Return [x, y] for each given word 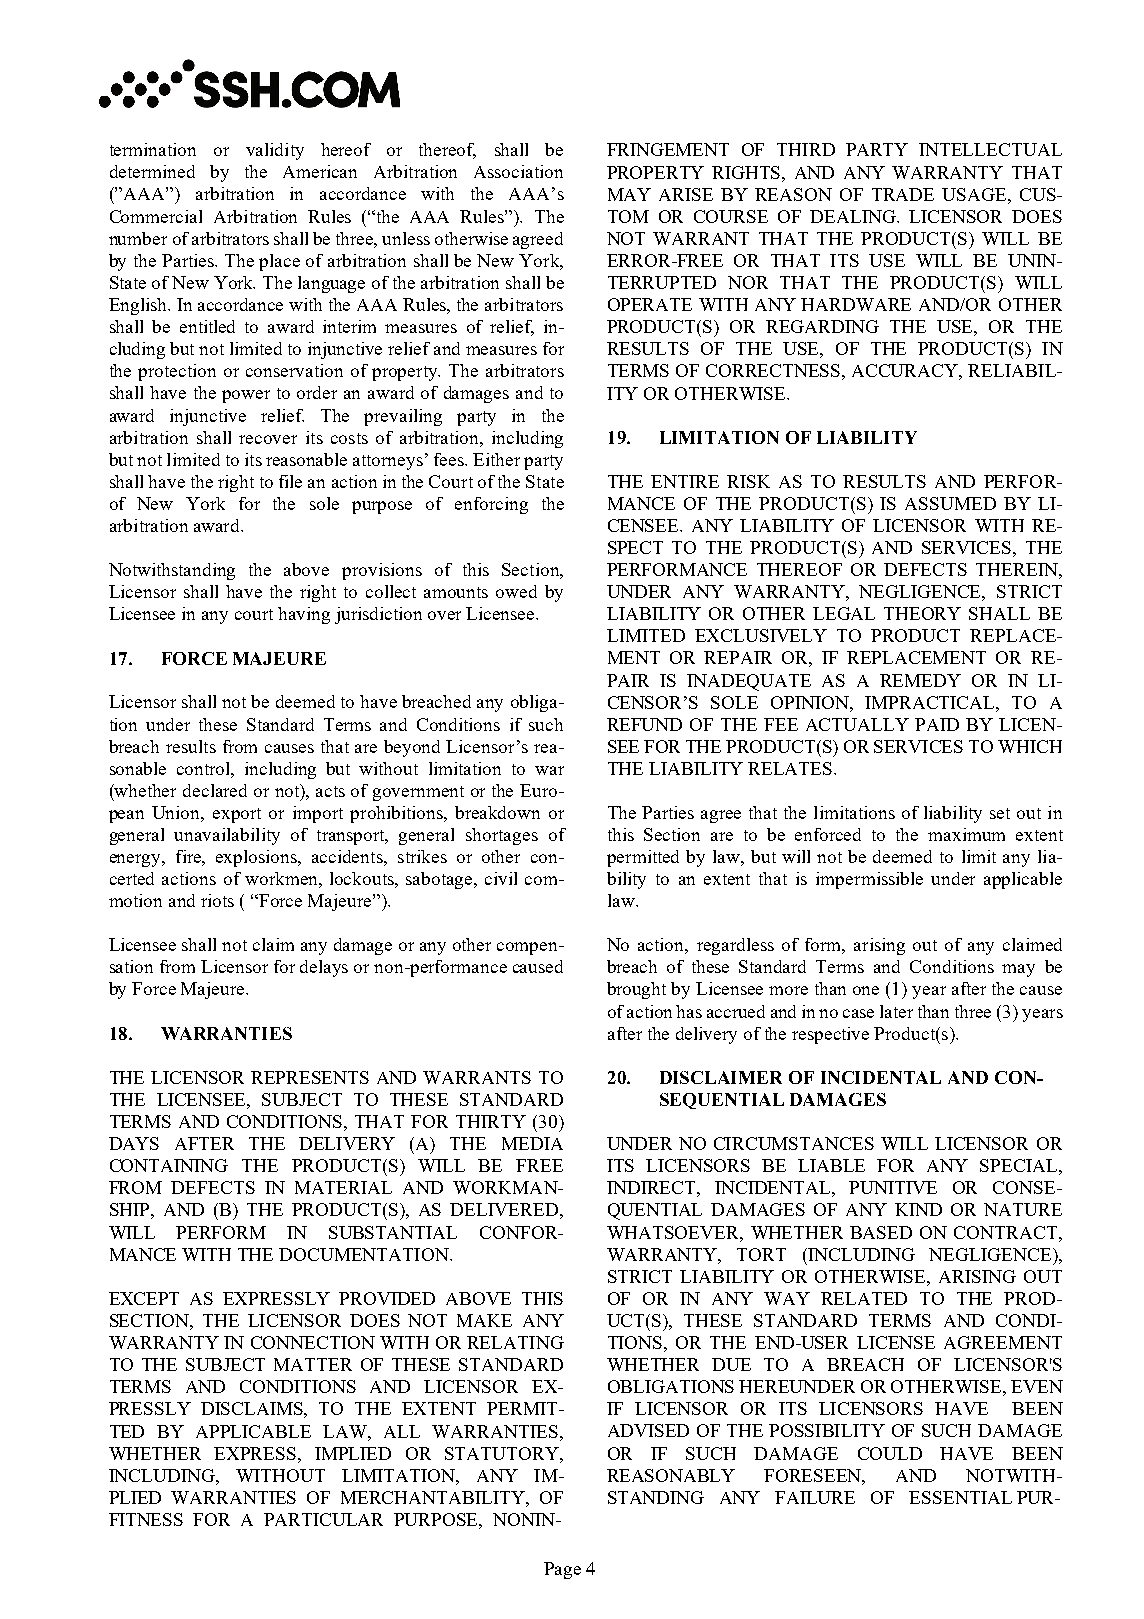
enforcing [491, 505]
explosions [258, 858]
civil [501, 878]
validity [275, 151]
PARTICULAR [323, 1519]
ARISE [686, 194]
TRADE [903, 194]
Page [562, 1570]
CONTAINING [169, 1165]
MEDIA [532, 1143]
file [290, 481]
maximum [966, 834]
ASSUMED [950, 503]
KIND [918, 1209]
